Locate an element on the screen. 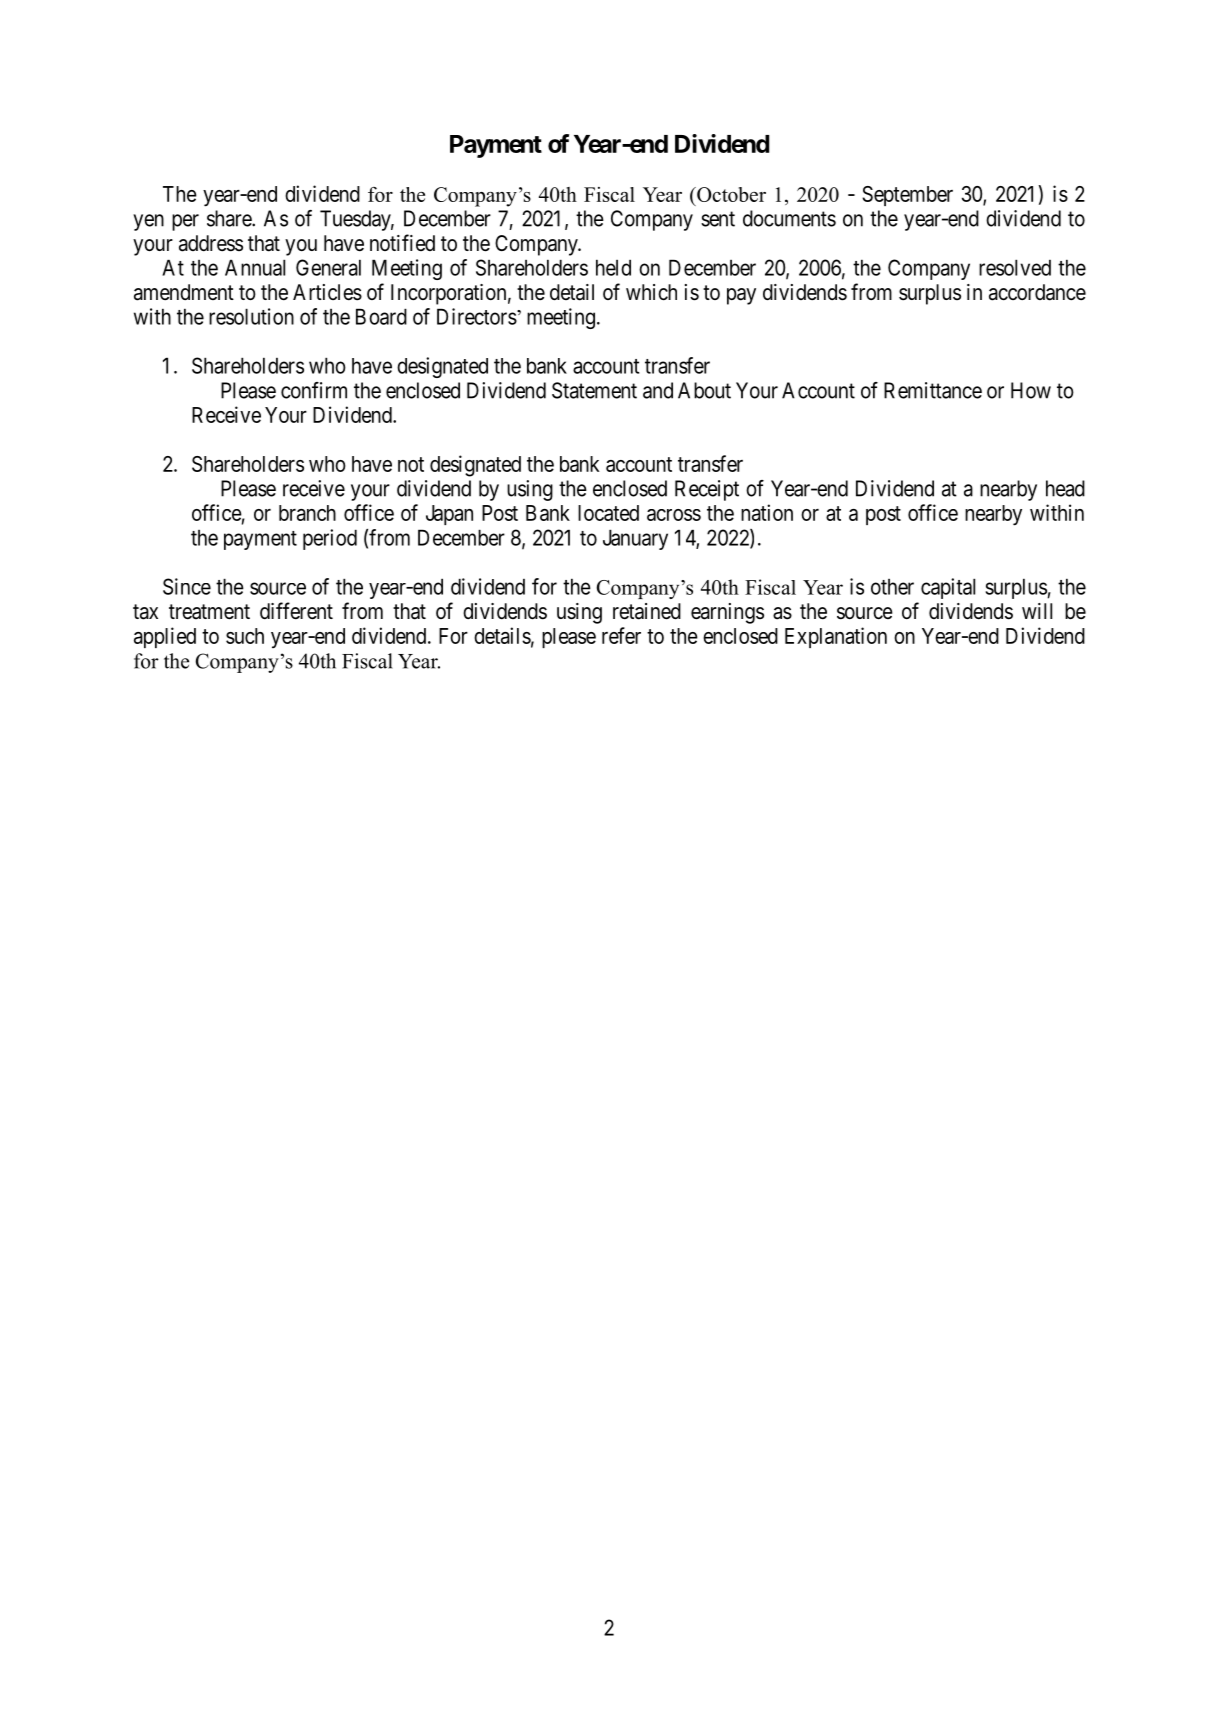 Image resolution: width=1217 pixels, height=1722 pixels. Statement is located at coordinates (594, 390).
